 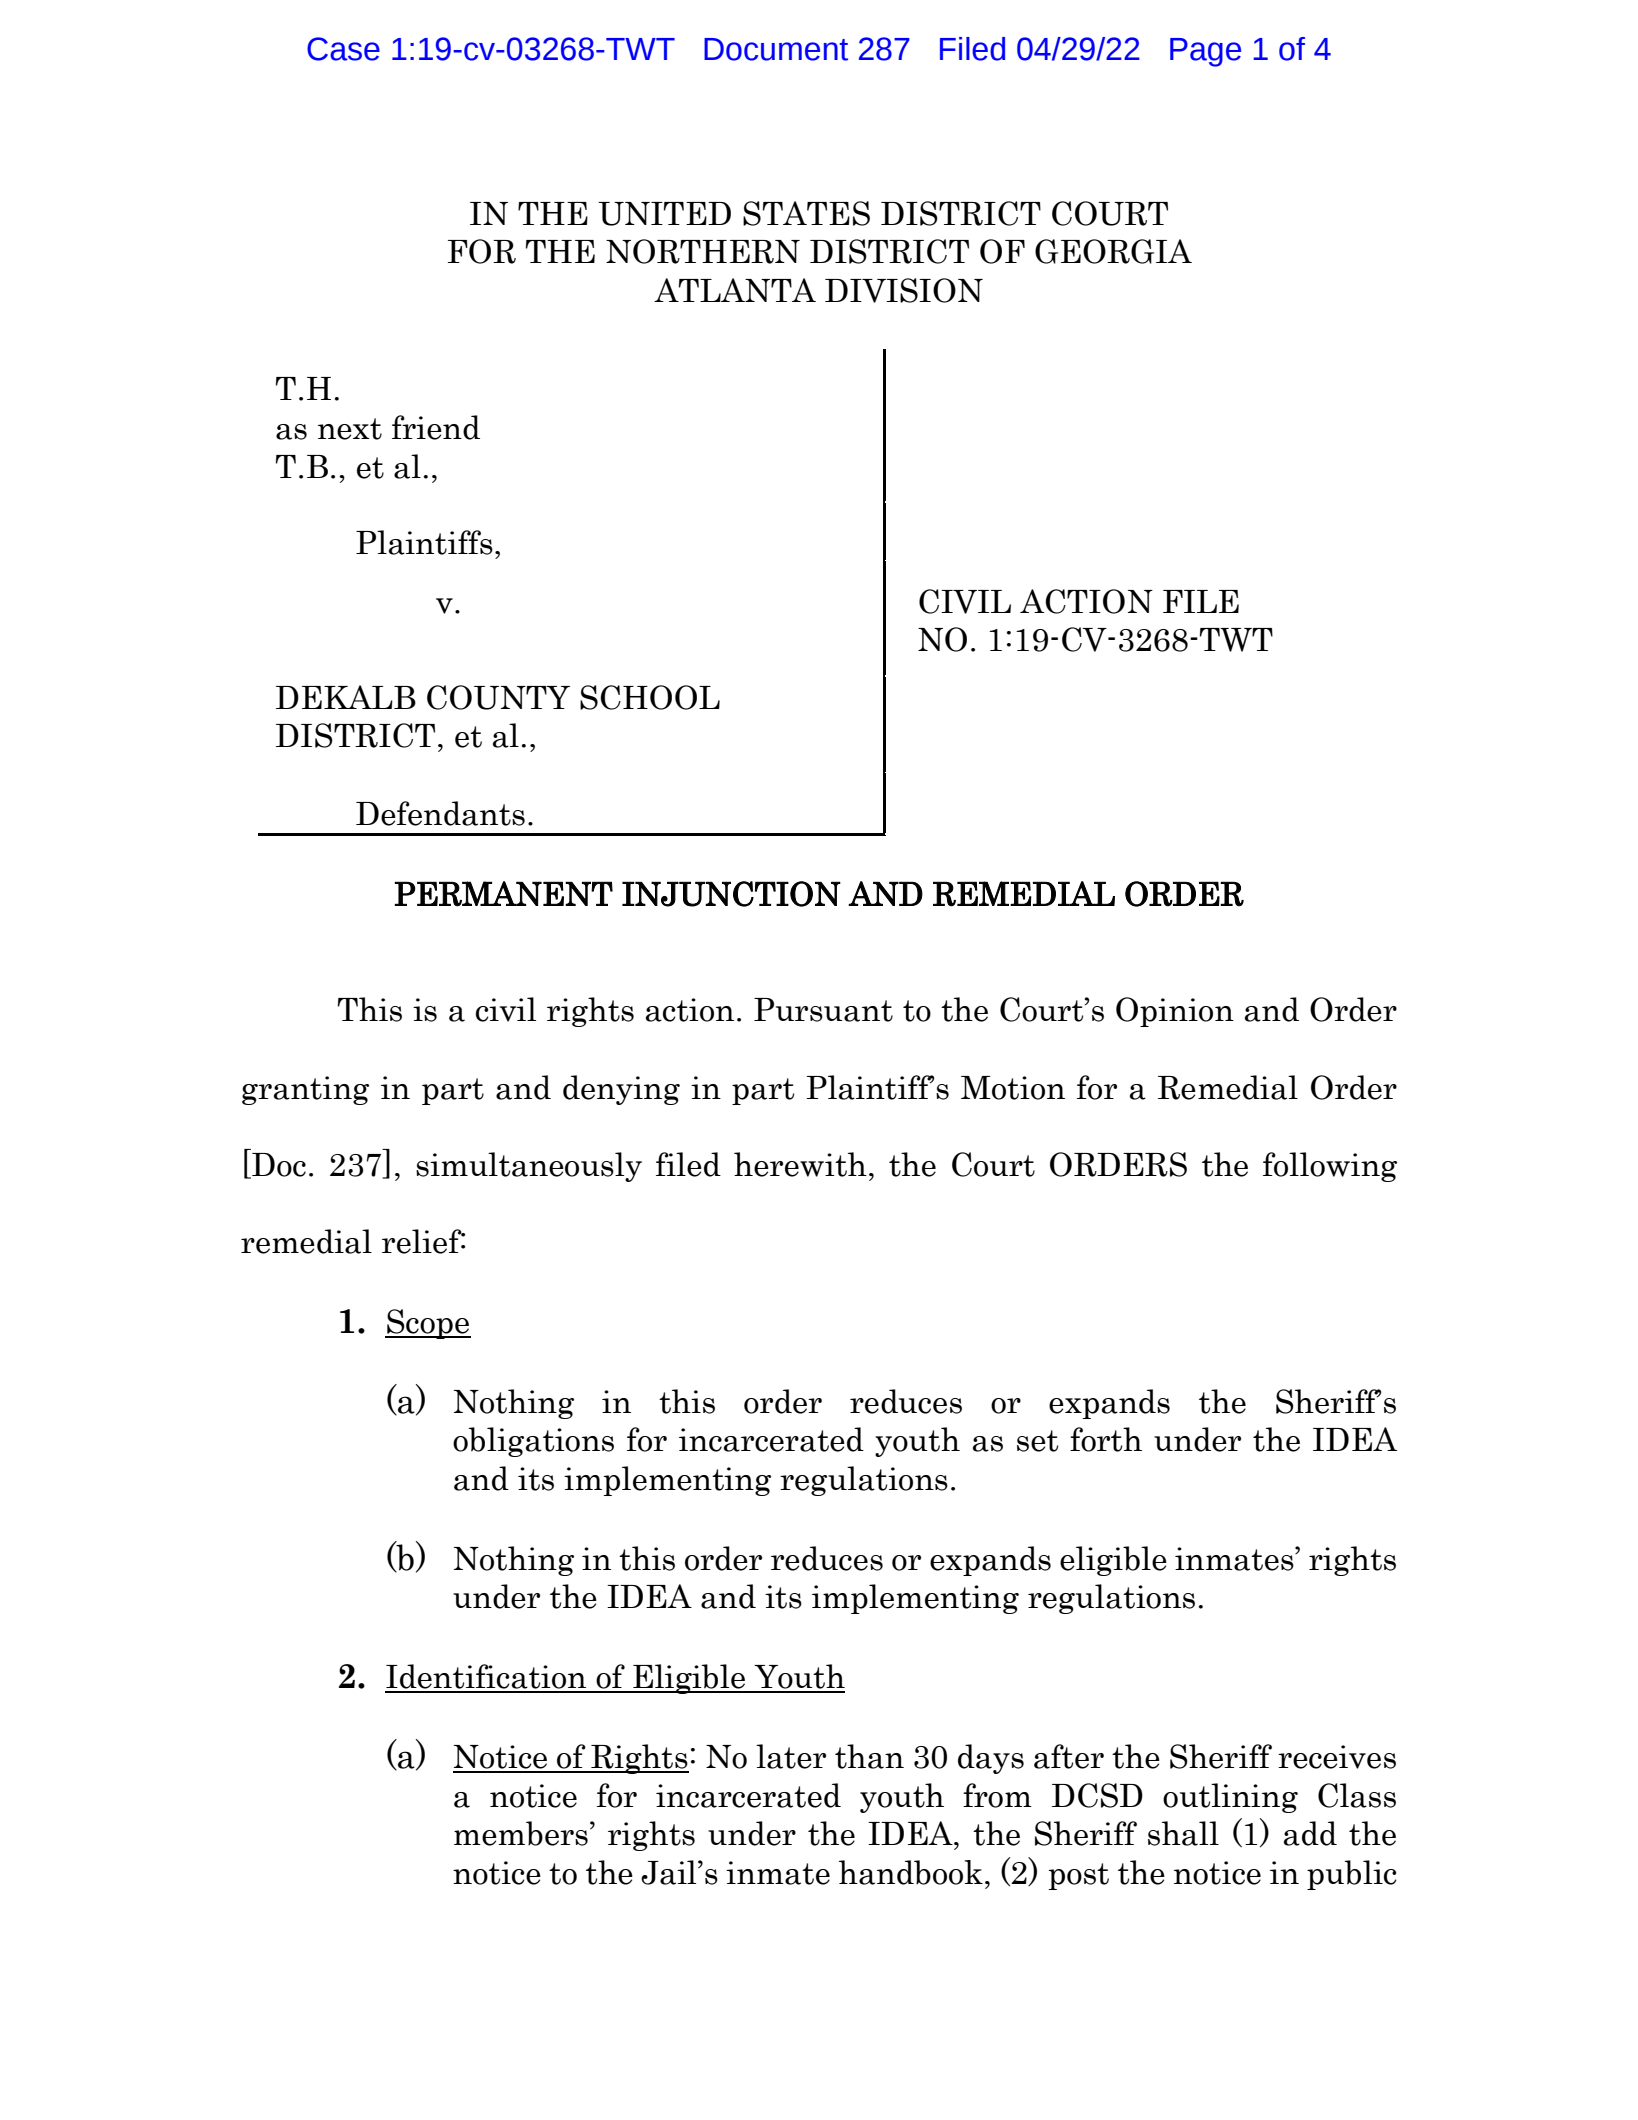 What do you see at coordinates (650, 697) in the screenshot?
I see `SCHOOL` at bounding box center [650, 697].
